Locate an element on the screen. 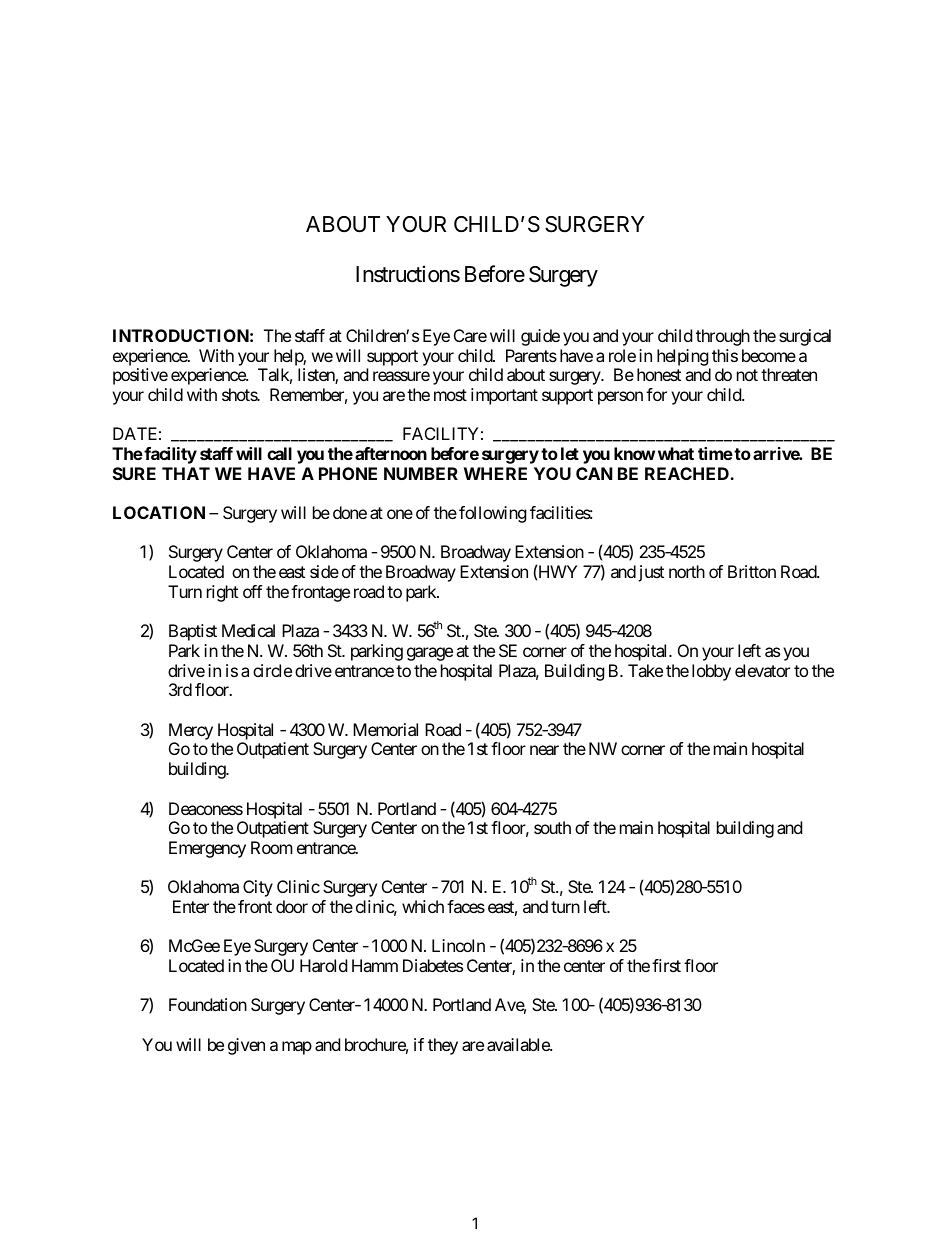 The height and width of the screenshot is (1233, 952). positive is located at coordinates (140, 376).
